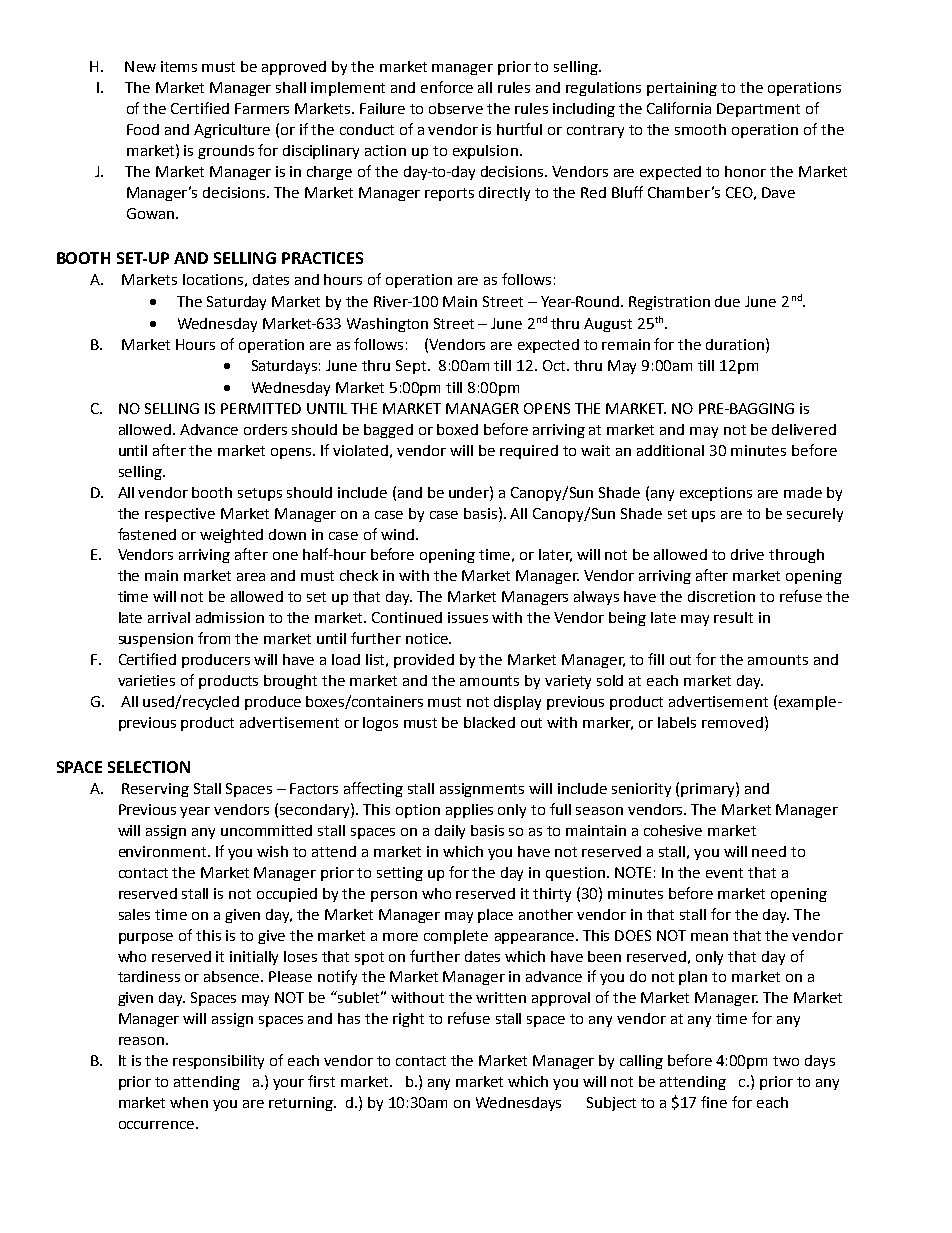  What do you see at coordinates (736, 344) in the screenshot?
I see `duration` at bounding box center [736, 344].
